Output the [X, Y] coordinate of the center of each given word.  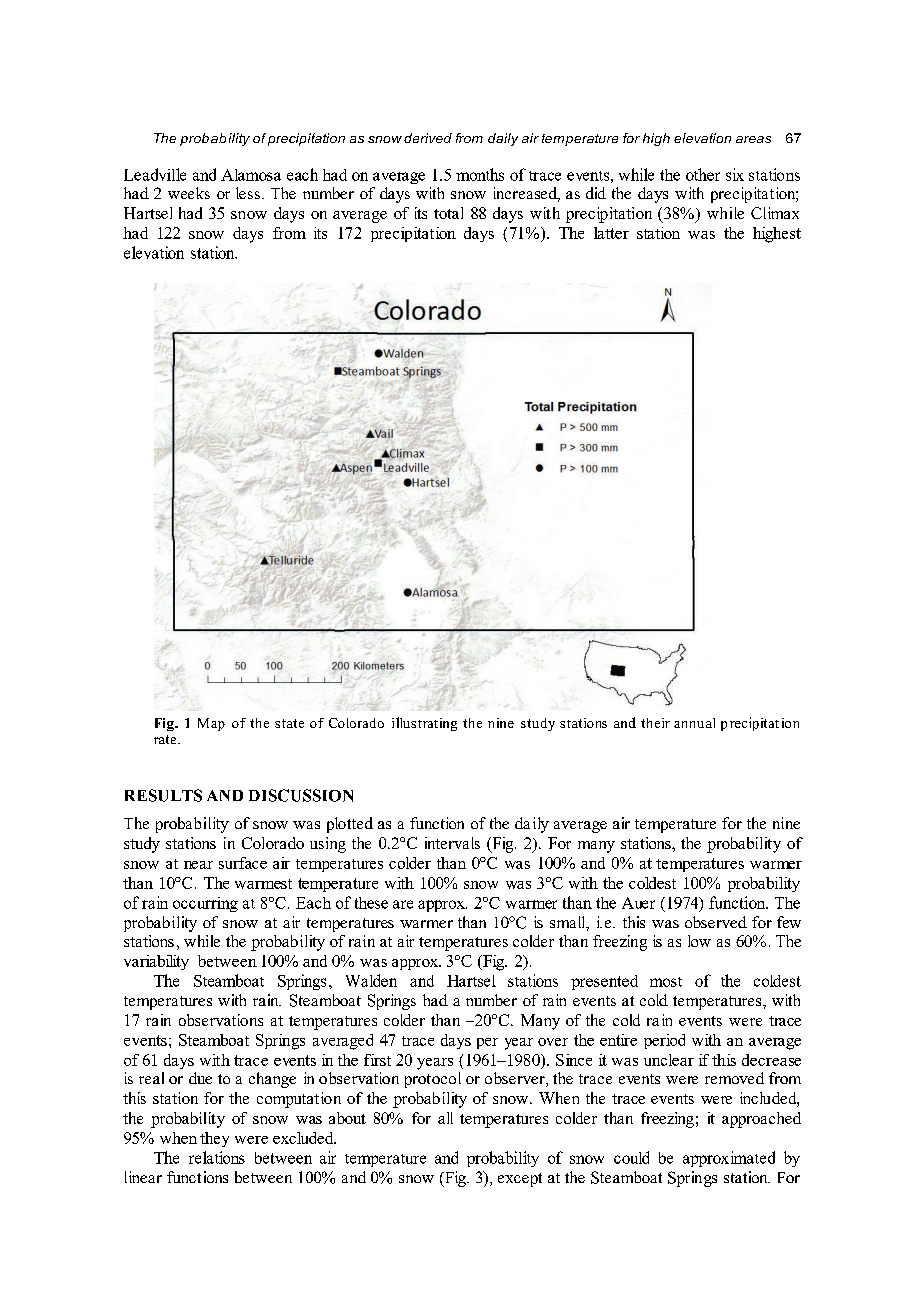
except [520, 1180]
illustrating [424, 724]
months [480, 174]
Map [211, 724]
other [703, 174]
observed [716, 922]
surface [243, 863]
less [248, 193]
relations [217, 1157]
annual [694, 723]
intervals [452, 843]
